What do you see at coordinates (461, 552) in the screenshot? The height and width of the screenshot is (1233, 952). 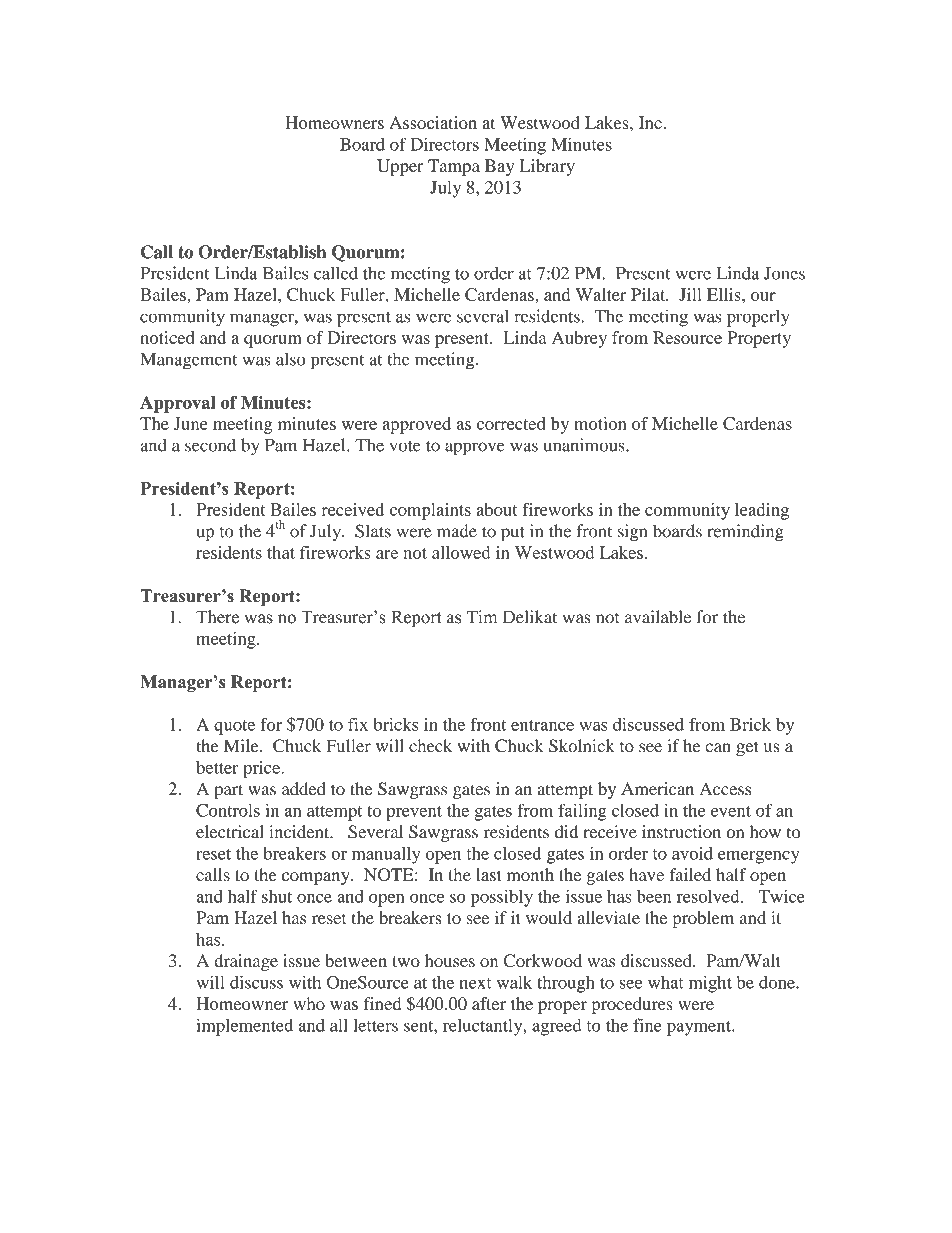 I see `allowed` at bounding box center [461, 552].
